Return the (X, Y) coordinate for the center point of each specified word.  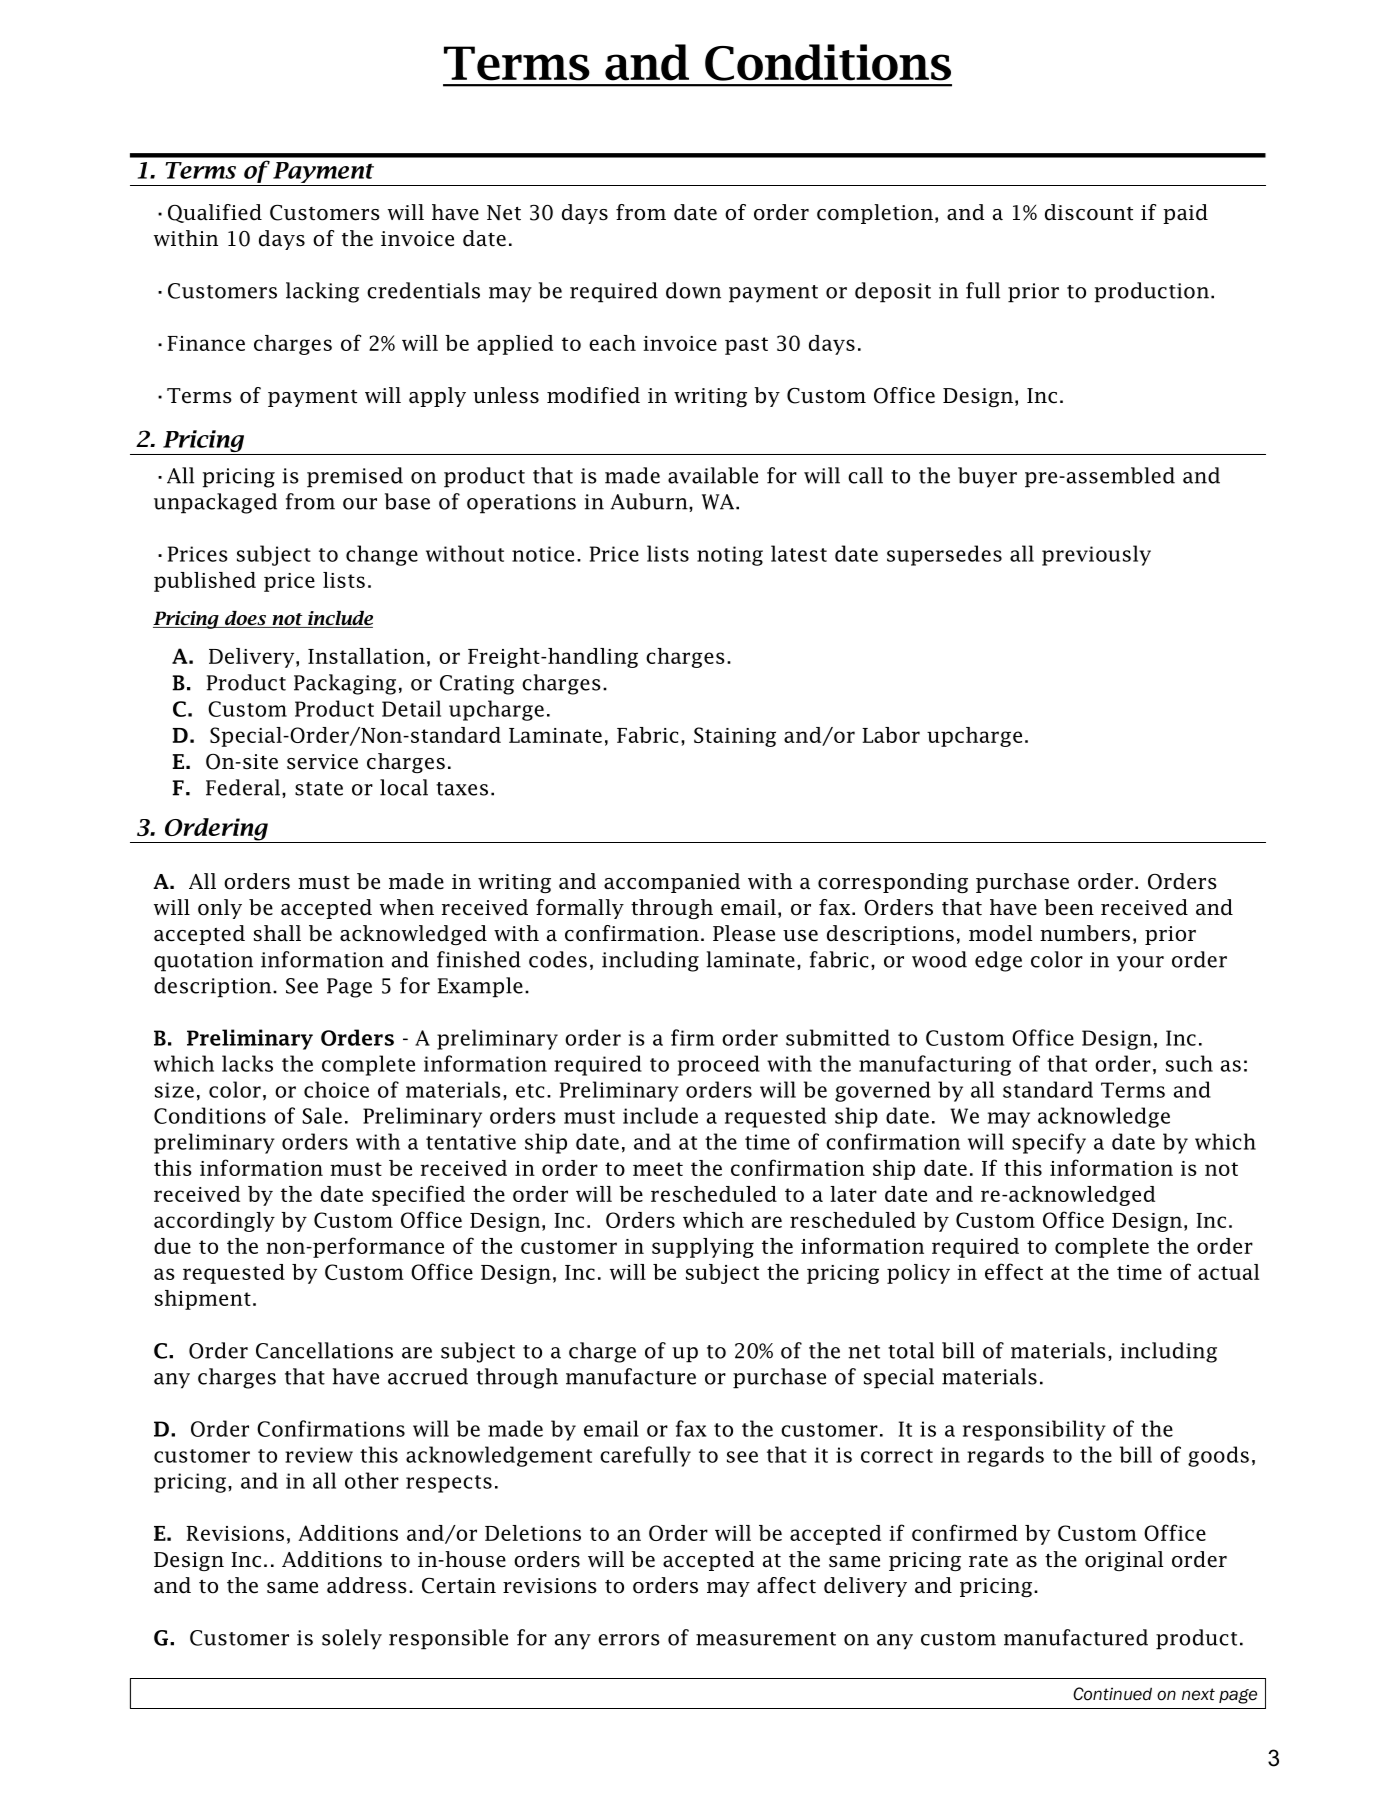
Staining (735, 737)
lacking (322, 292)
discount (1089, 212)
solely (352, 1639)
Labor (891, 735)
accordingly (214, 1222)
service (322, 762)
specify (1049, 1143)
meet (658, 1169)
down (693, 290)
